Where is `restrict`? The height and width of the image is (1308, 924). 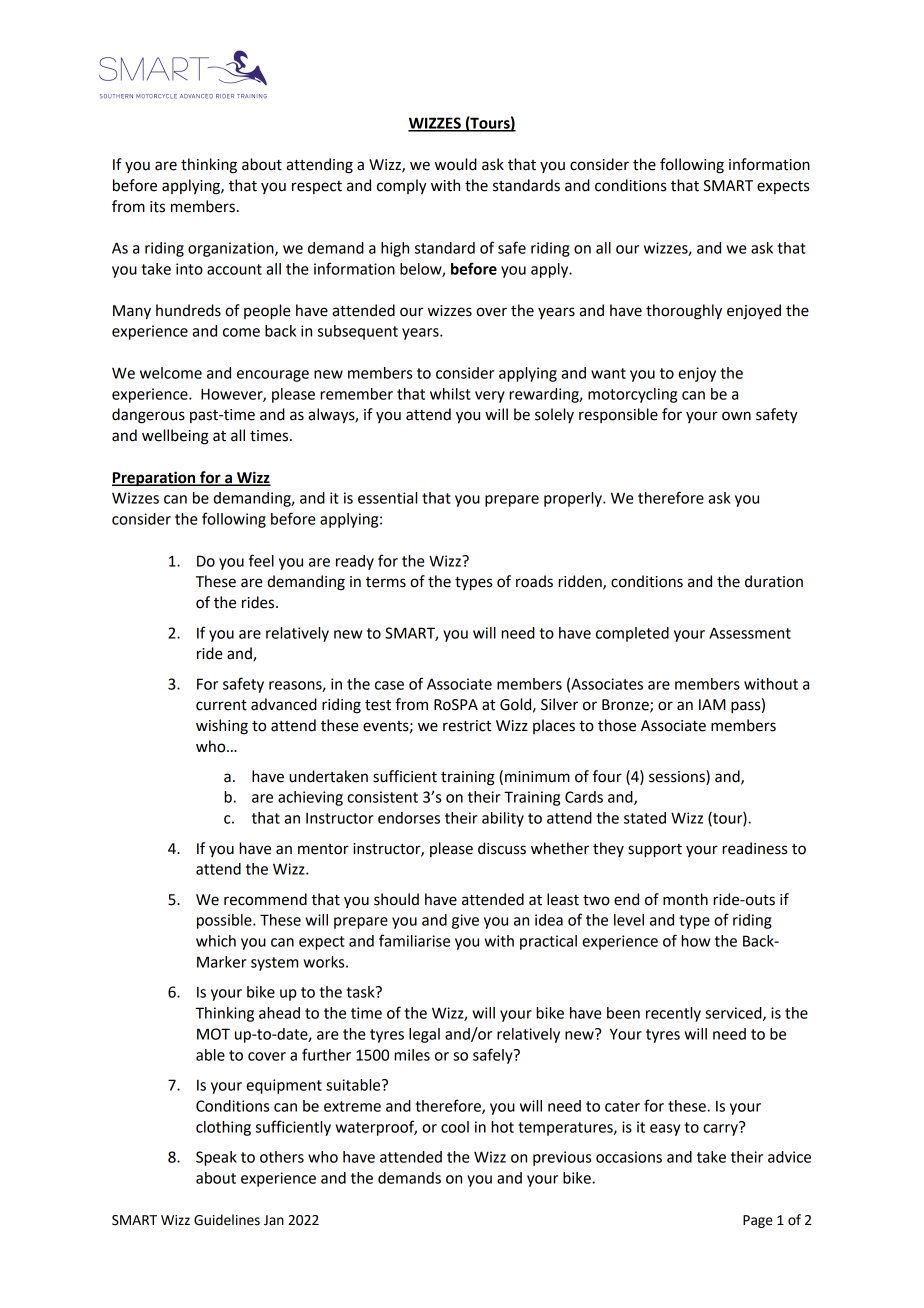 restrict is located at coordinates (467, 726).
